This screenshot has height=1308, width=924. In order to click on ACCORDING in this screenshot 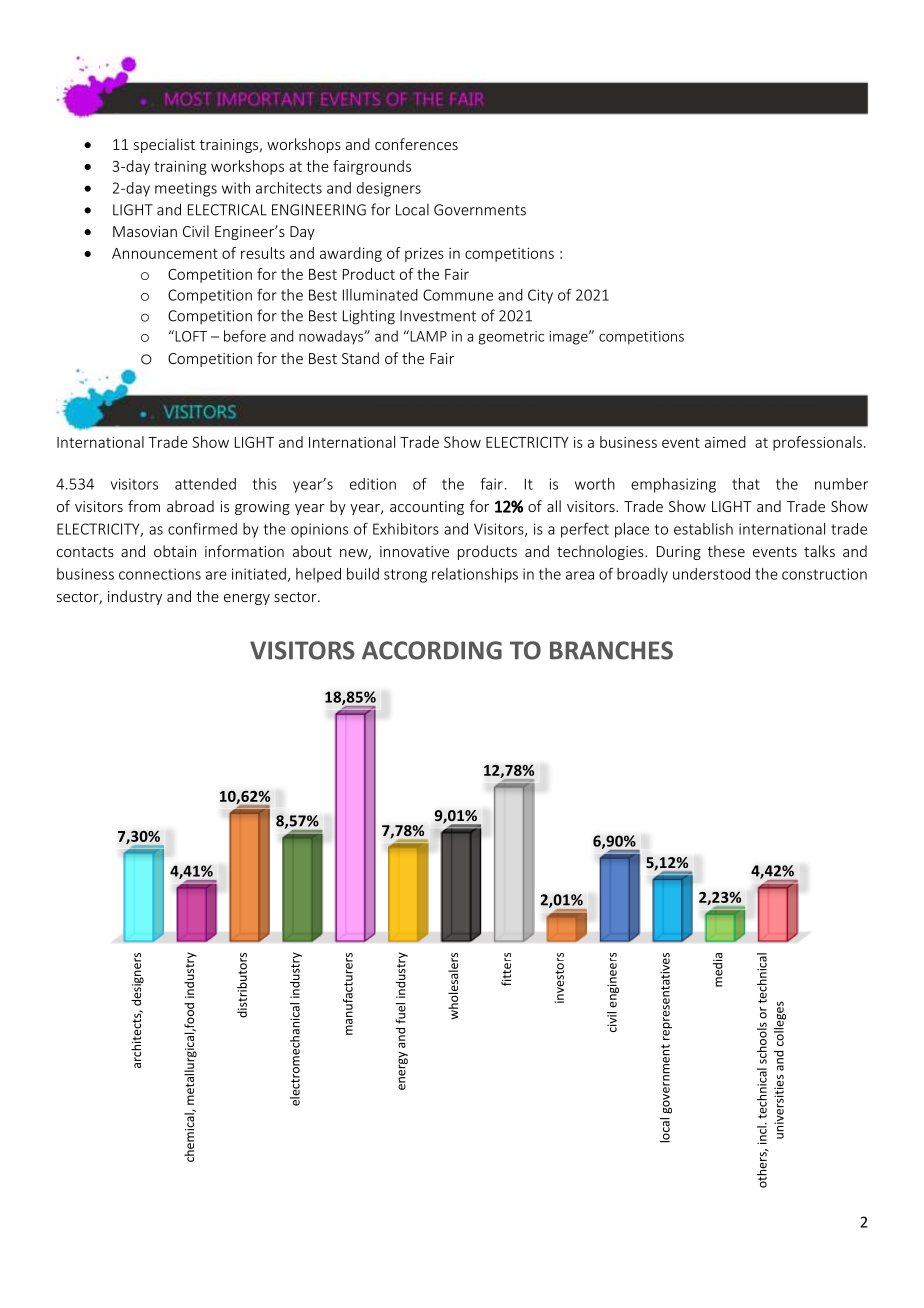, I will do `click(432, 650)`.
